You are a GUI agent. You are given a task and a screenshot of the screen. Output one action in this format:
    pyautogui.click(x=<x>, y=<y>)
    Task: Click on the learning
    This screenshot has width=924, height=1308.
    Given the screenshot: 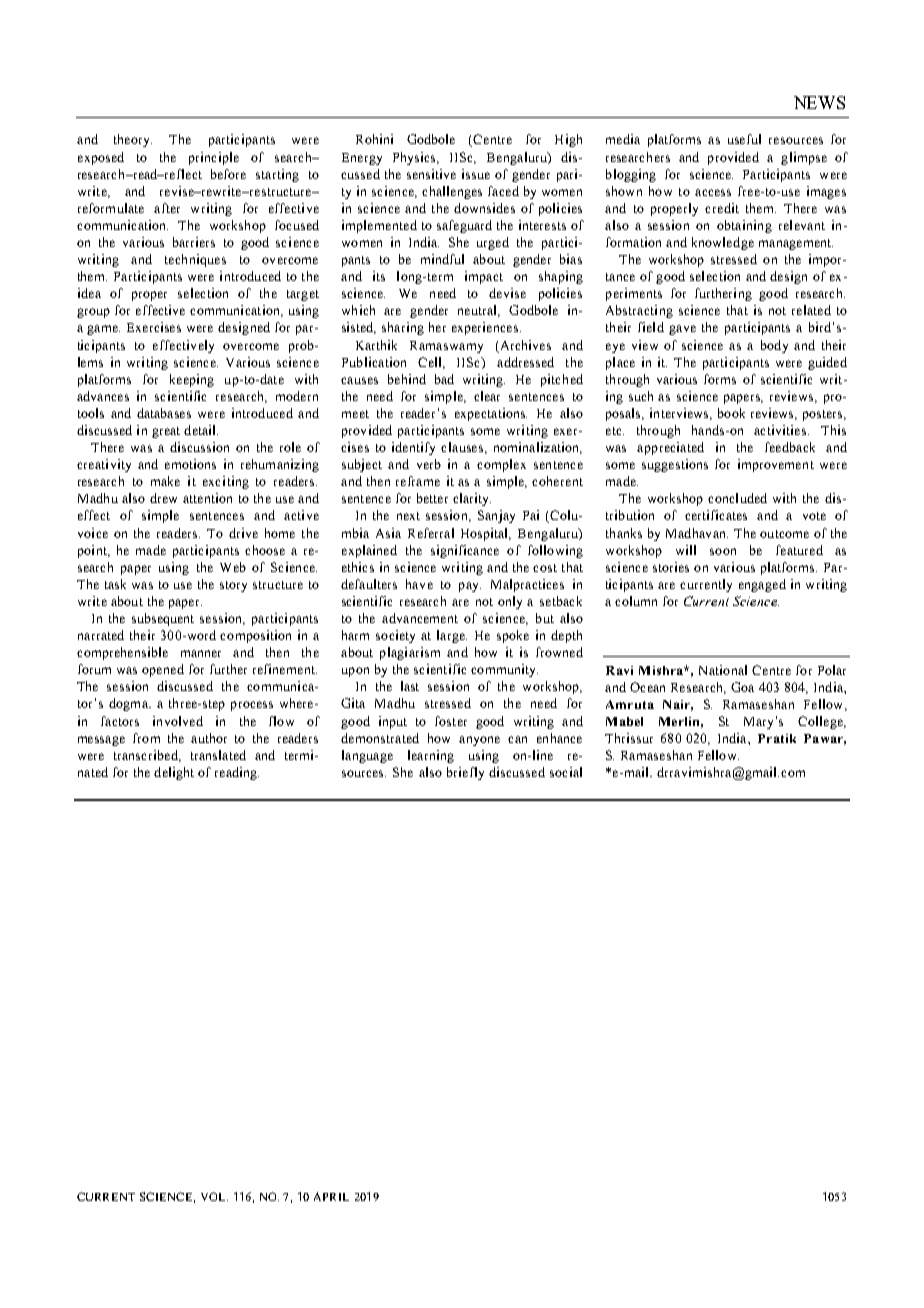 What is the action you would take?
    pyautogui.click(x=431, y=756)
